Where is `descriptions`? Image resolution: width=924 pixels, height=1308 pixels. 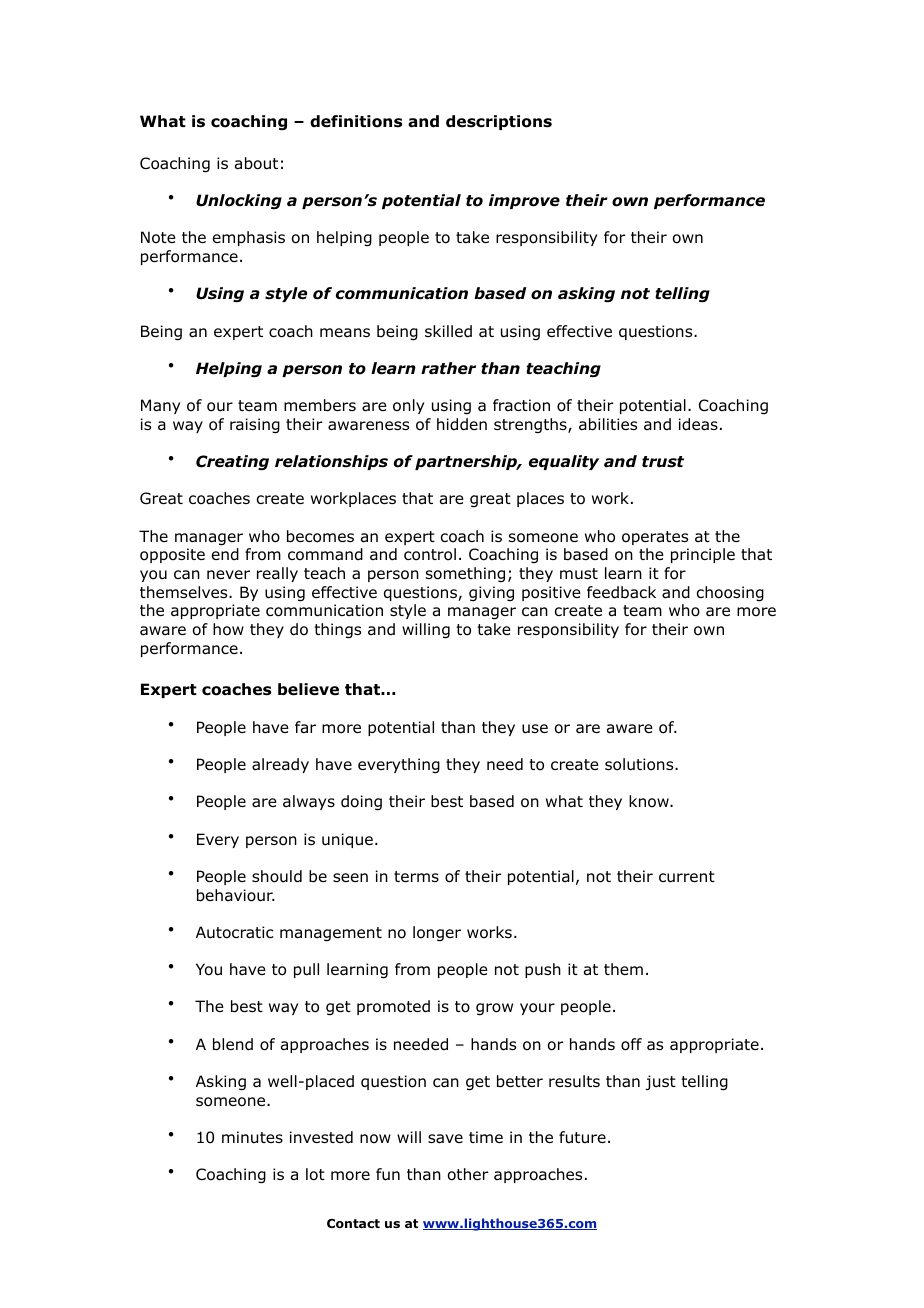
descriptions is located at coordinates (499, 122).
